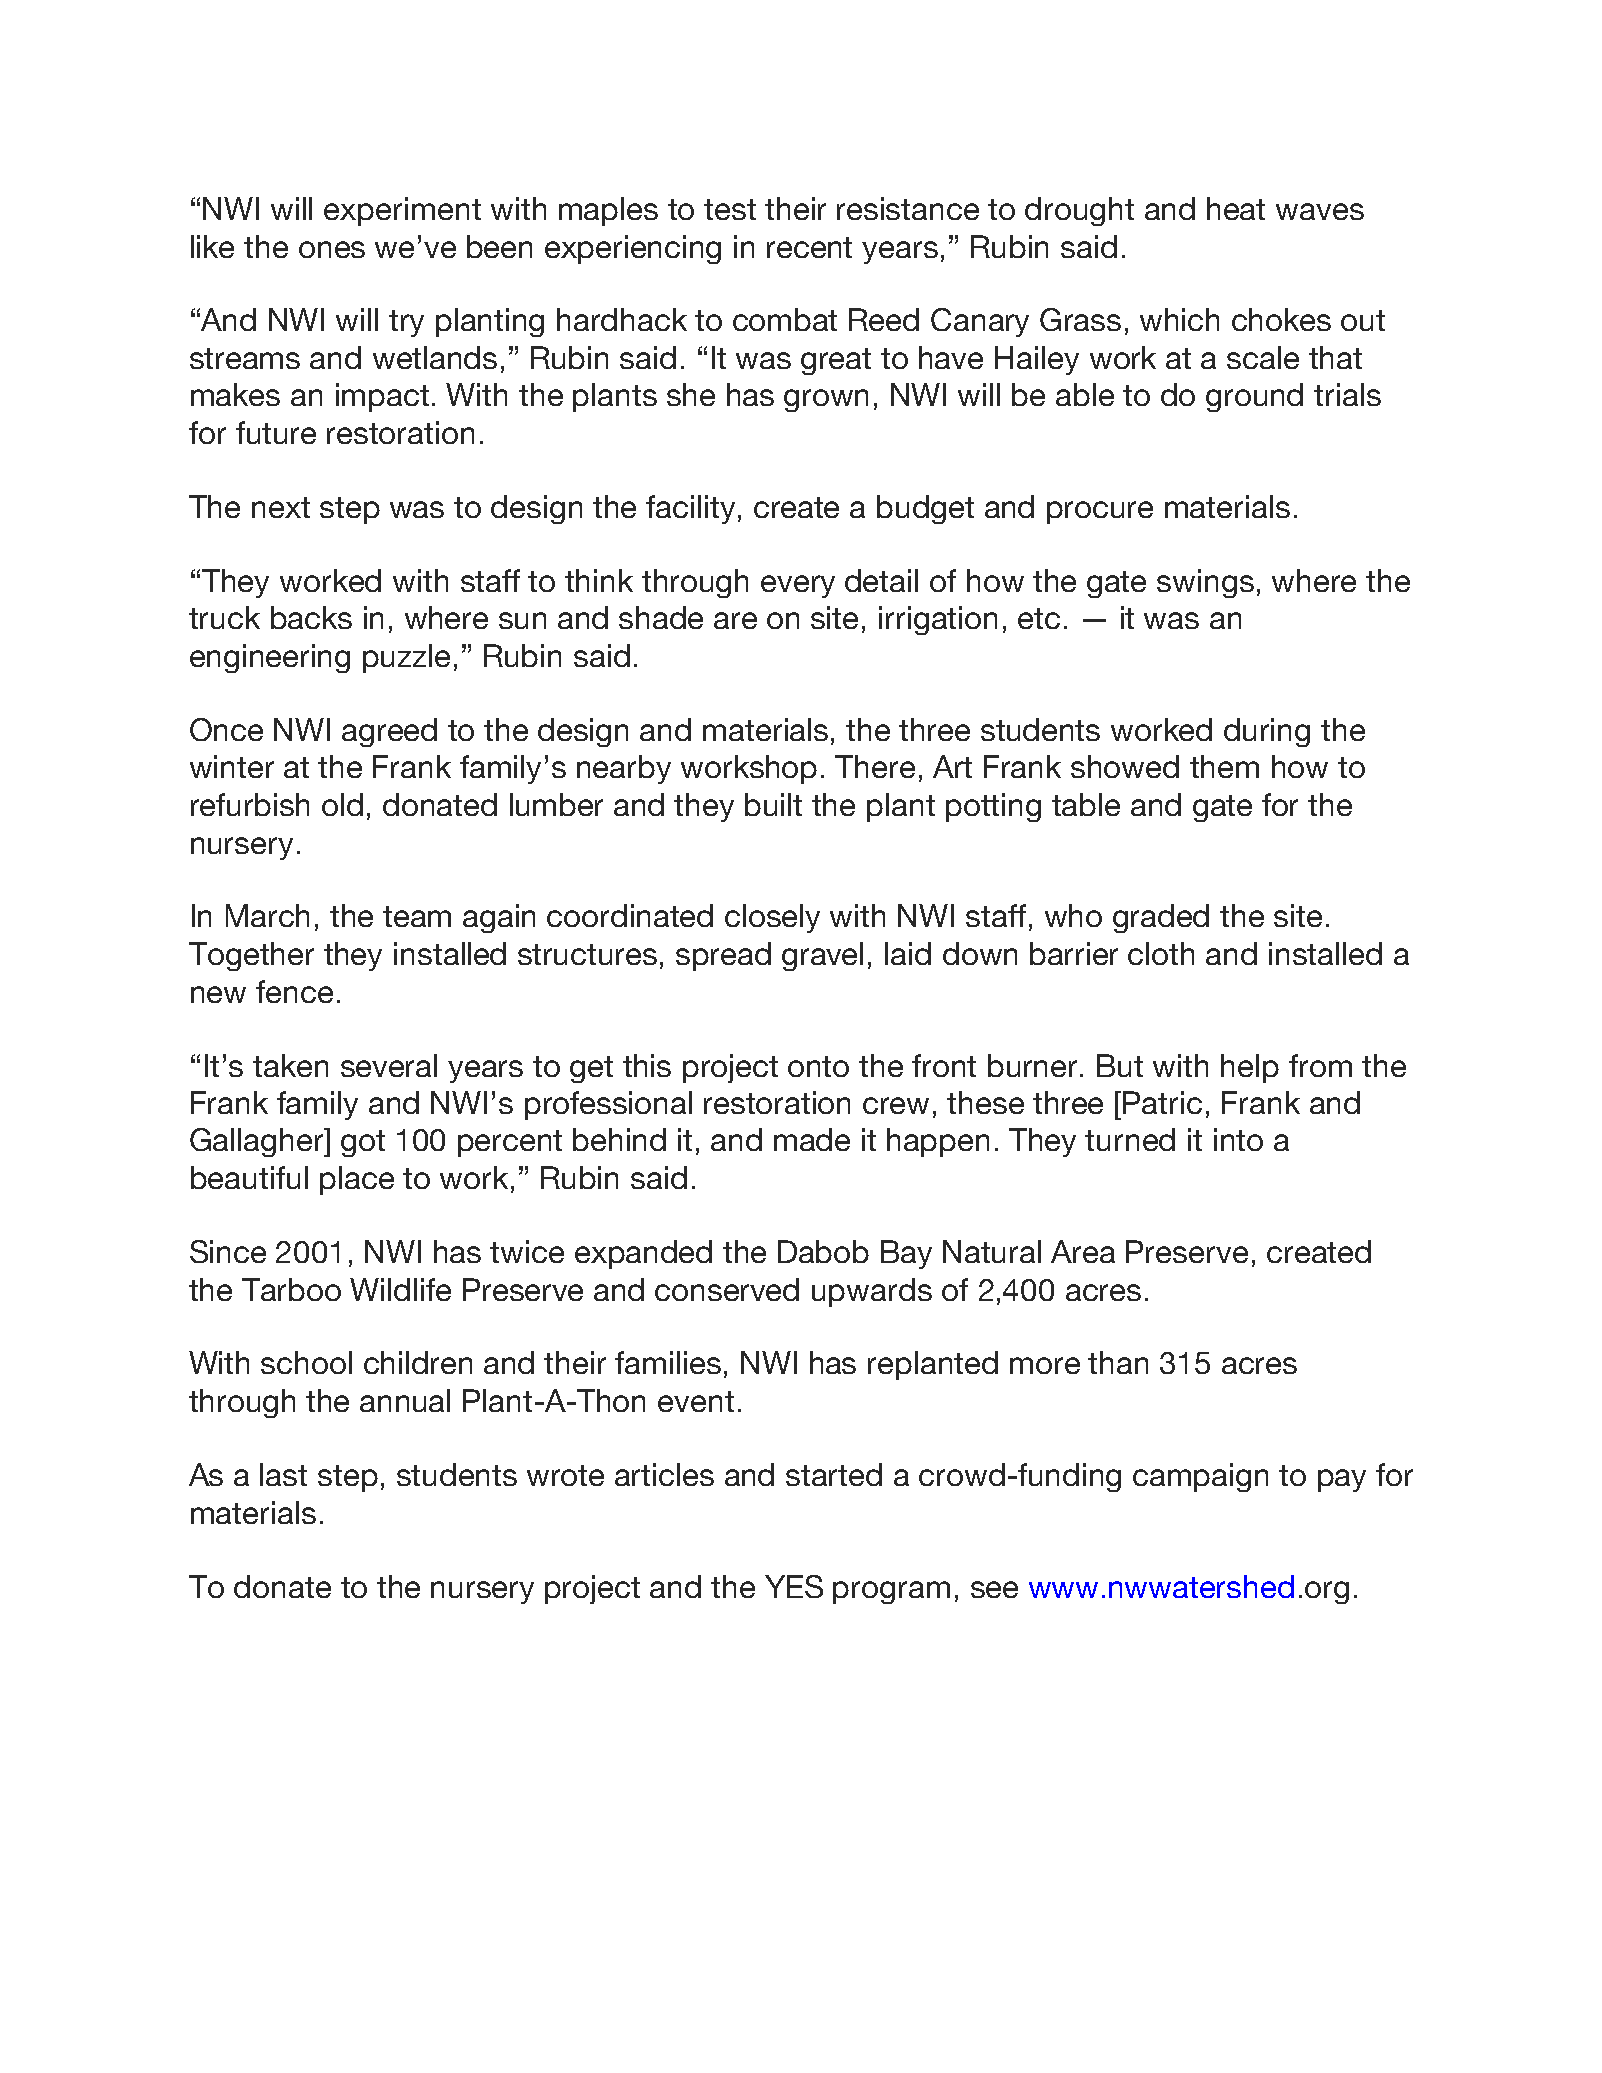 The width and height of the document is (1602, 2073). What do you see at coordinates (809, 247) in the document?
I see `recent` at bounding box center [809, 247].
